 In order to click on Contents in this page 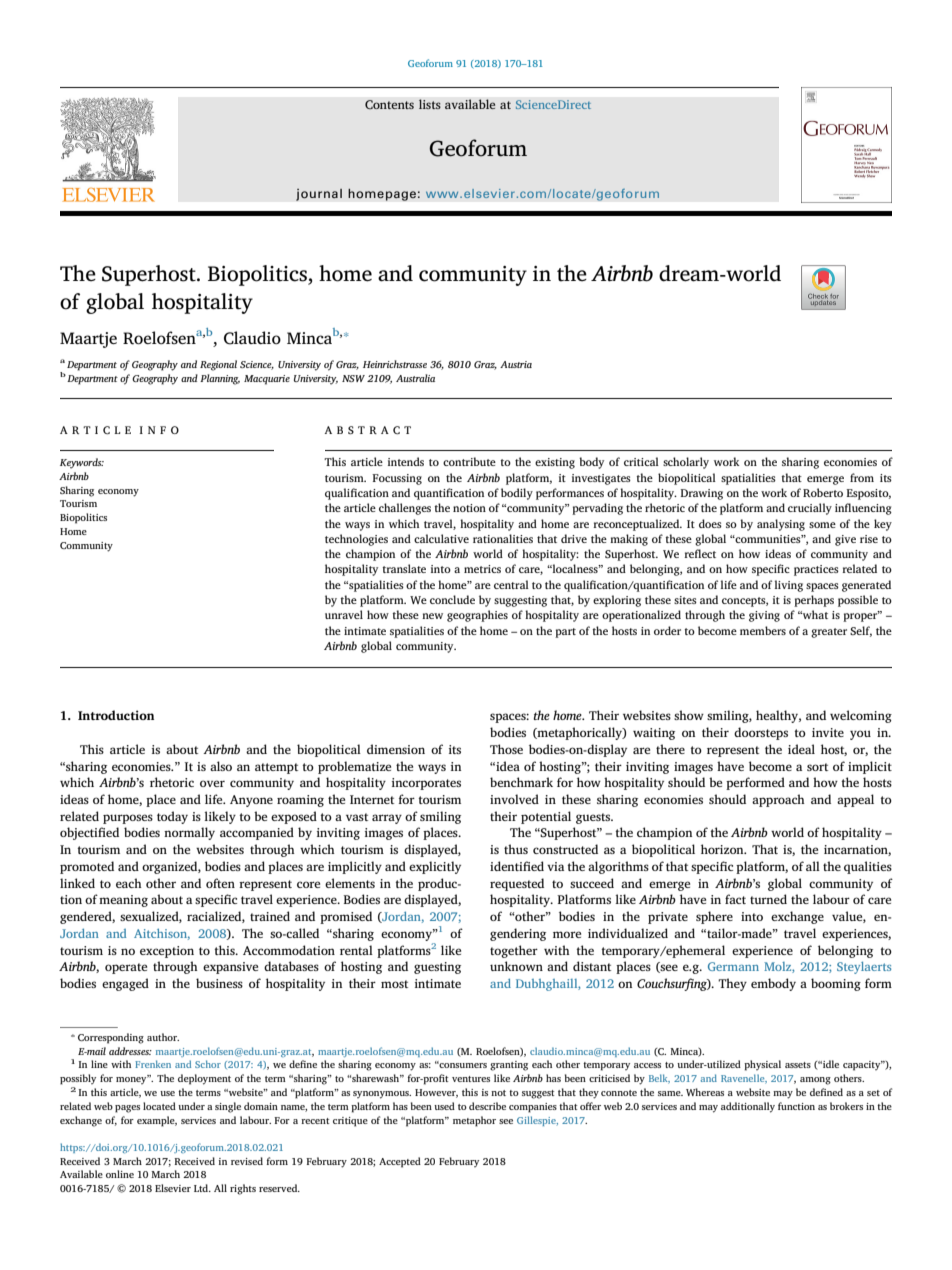, I will do `click(389, 105)`.
